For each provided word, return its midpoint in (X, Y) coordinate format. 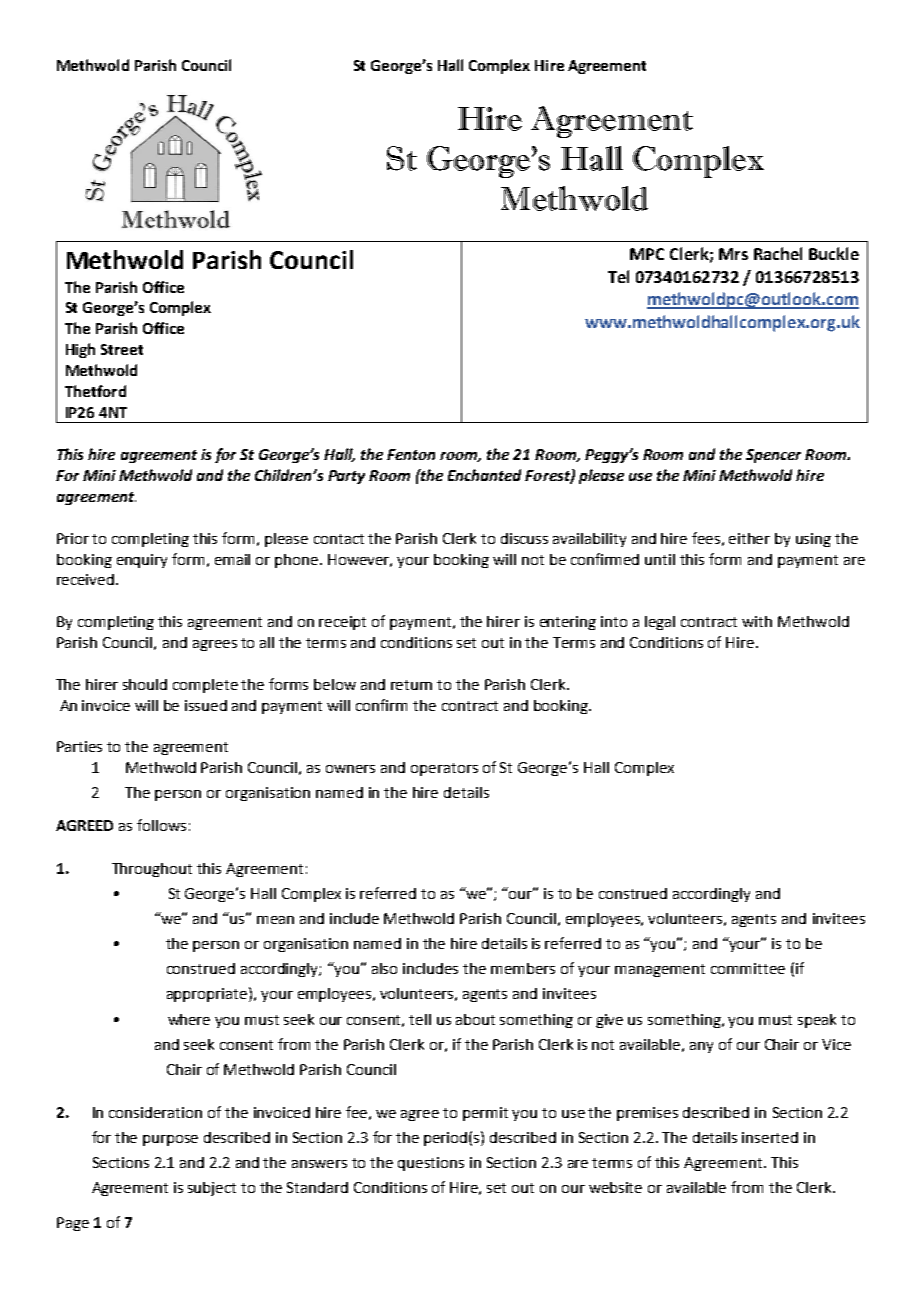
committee (748, 968)
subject (212, 1189)
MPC (647, 254)
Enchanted (484, 475)
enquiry (142, 561)
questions (431, 1164)
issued (206, 705)
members (523, 968)
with (757, 621)
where (189, 1019)
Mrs (733, 254)
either (749, 538)
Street (122, 349)
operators (444, 769)
